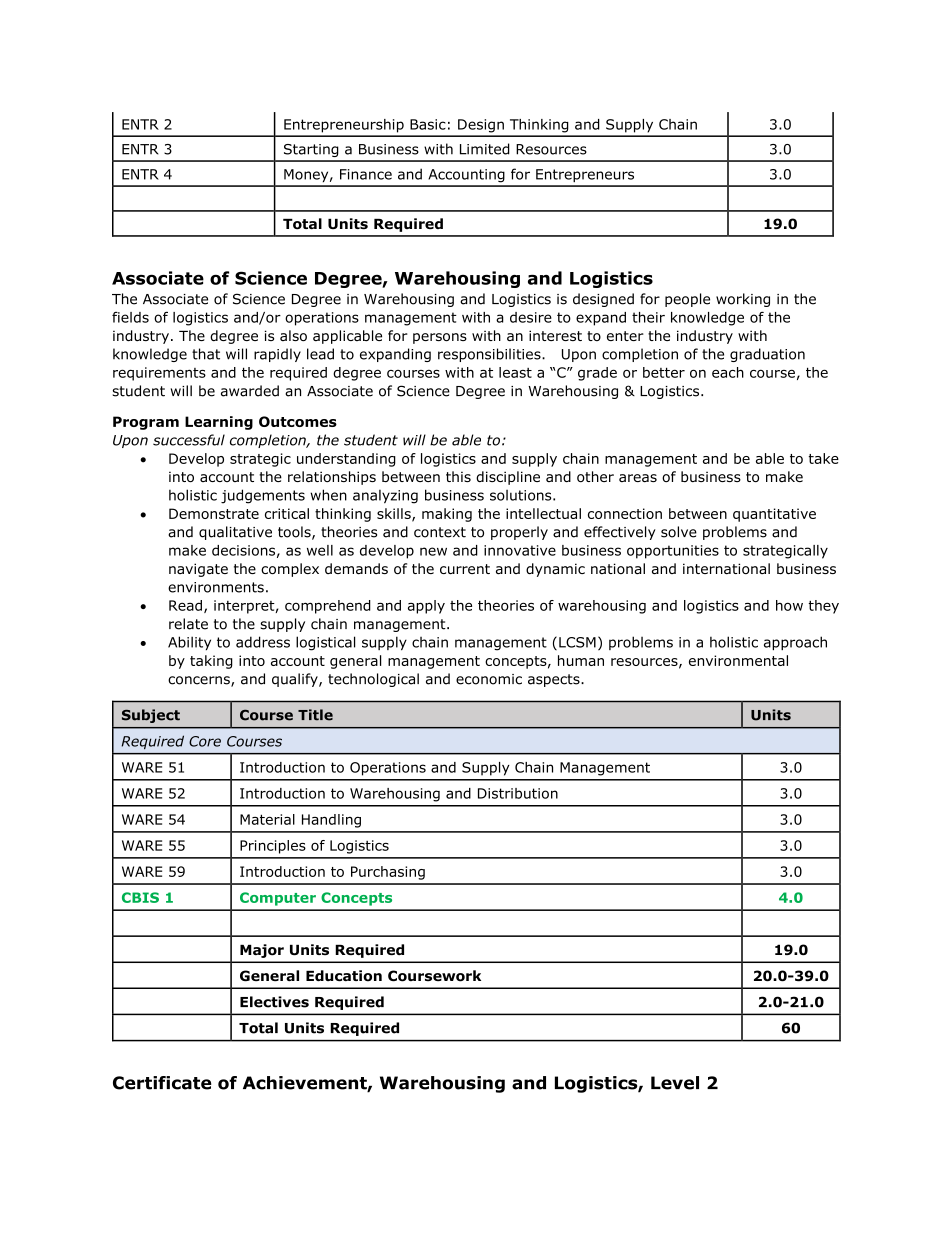  I want to click on each, so click(728, 372).
